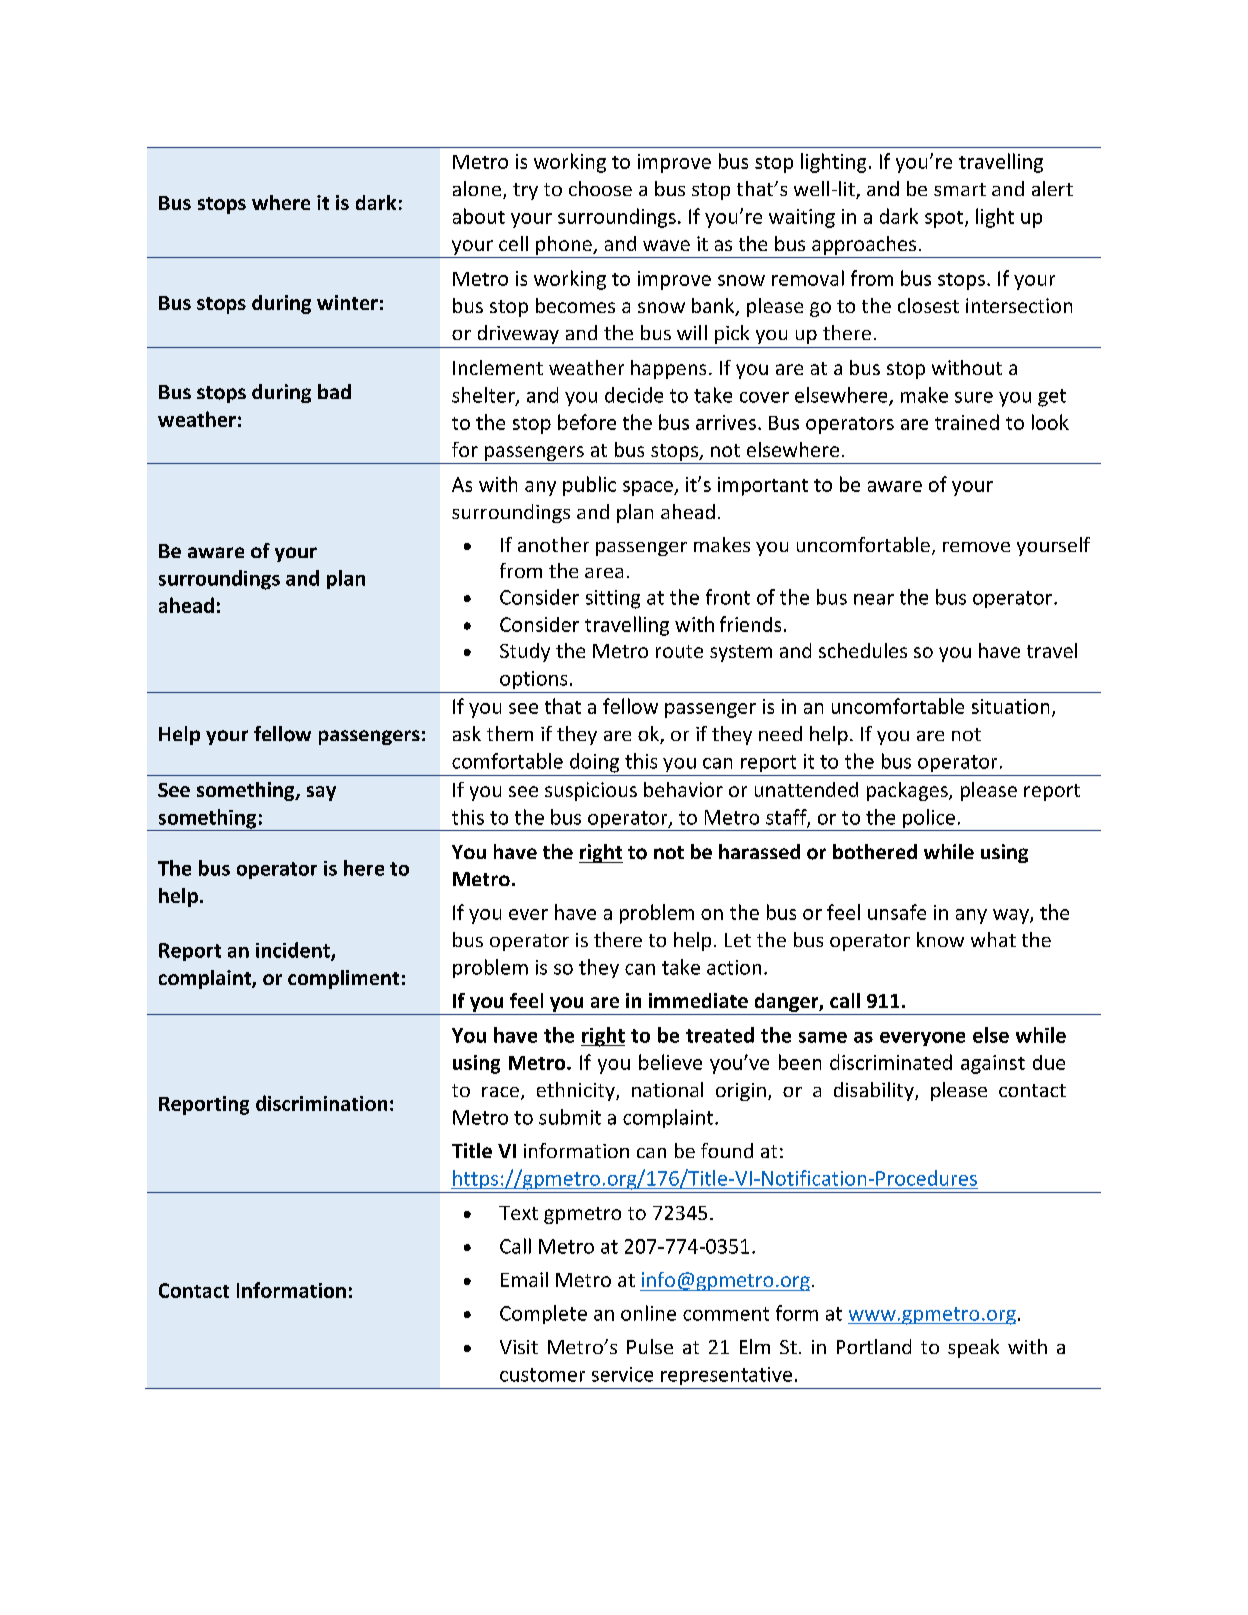 Image resolution: width=1248 pixels, height=1615 pixels. Describe the element at coordinates (479, 216) in the screenshot. I see `about` at that location.
